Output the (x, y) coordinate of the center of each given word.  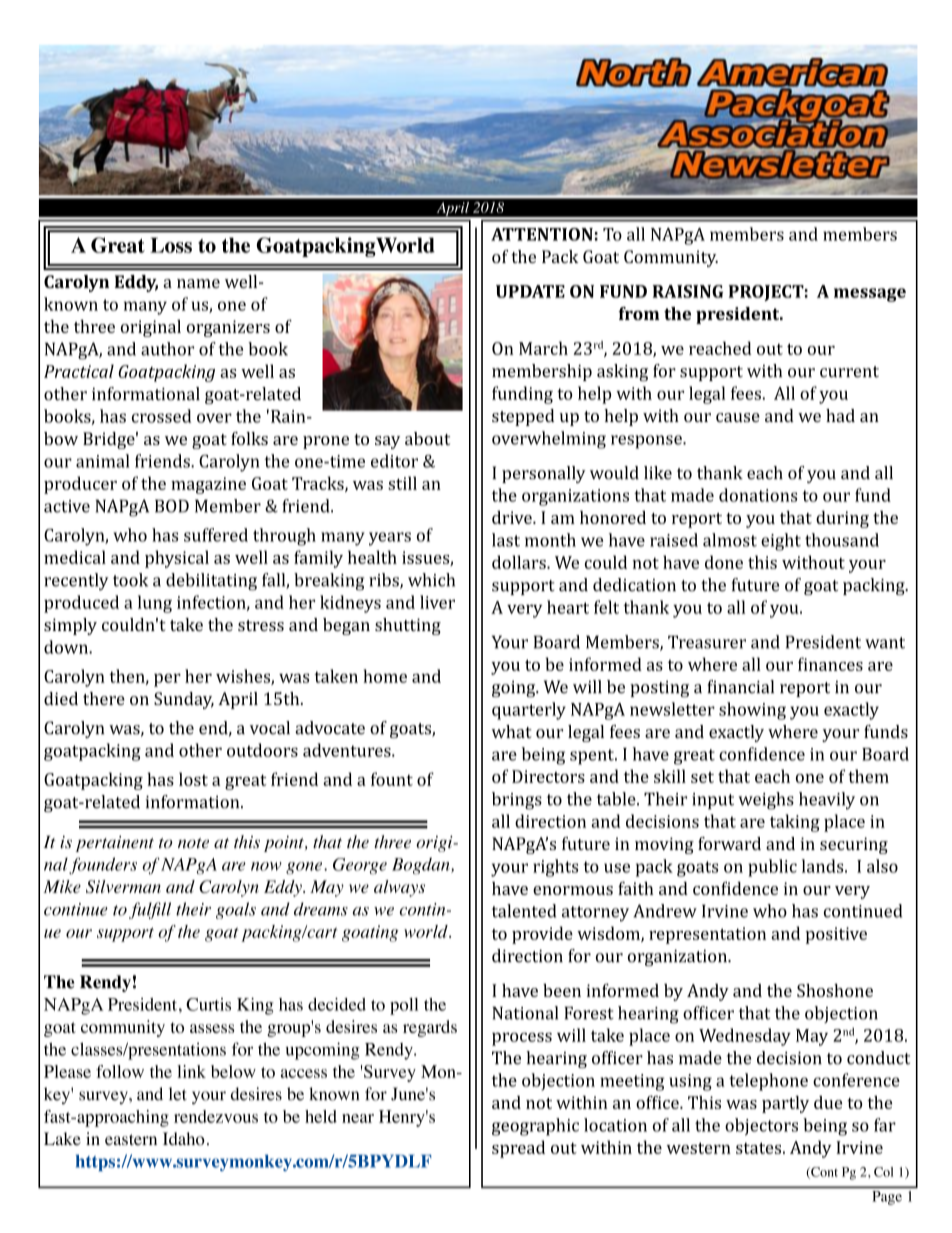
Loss (171, 245)
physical (177, 559)
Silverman (123, 886)
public (772, 868)
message (870, 295)
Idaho (184, 1139)
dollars (520, 562)
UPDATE (530, 291)
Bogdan (422, 866)
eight (781, 542)
